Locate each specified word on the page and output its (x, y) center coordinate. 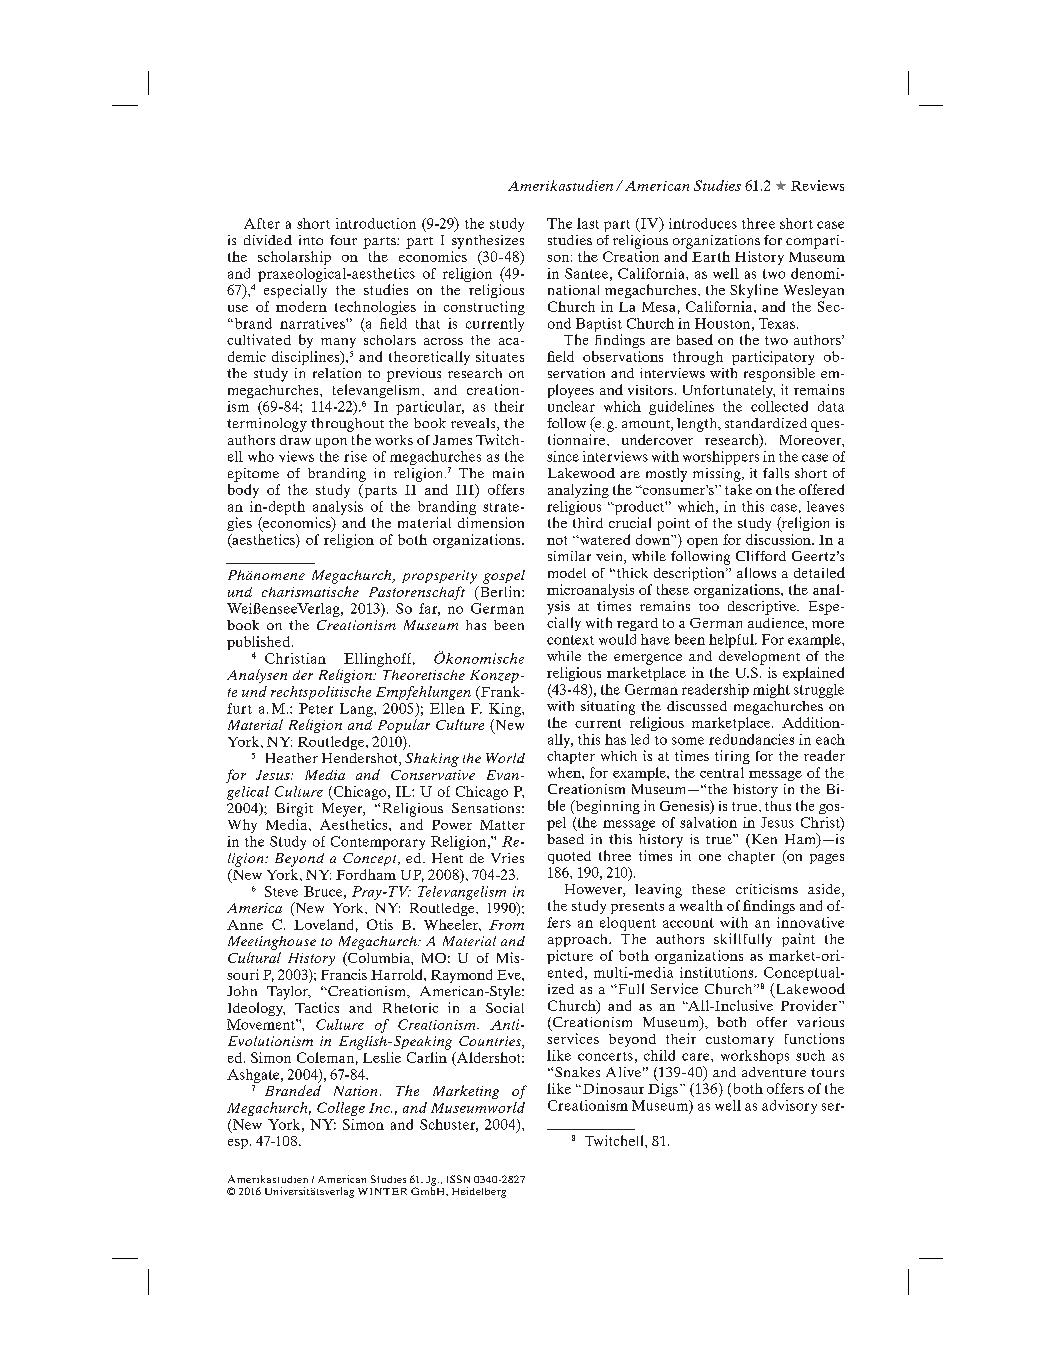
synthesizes (488, 242)
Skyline (754, 291)
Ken (763, 839)
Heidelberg (479, 1192)
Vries (507, 858)
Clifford (761, 556)
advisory (789, 1107)
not (557, 540)
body (243, 491)
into (311, 240)
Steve (281, 891)
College (341, 1109)
